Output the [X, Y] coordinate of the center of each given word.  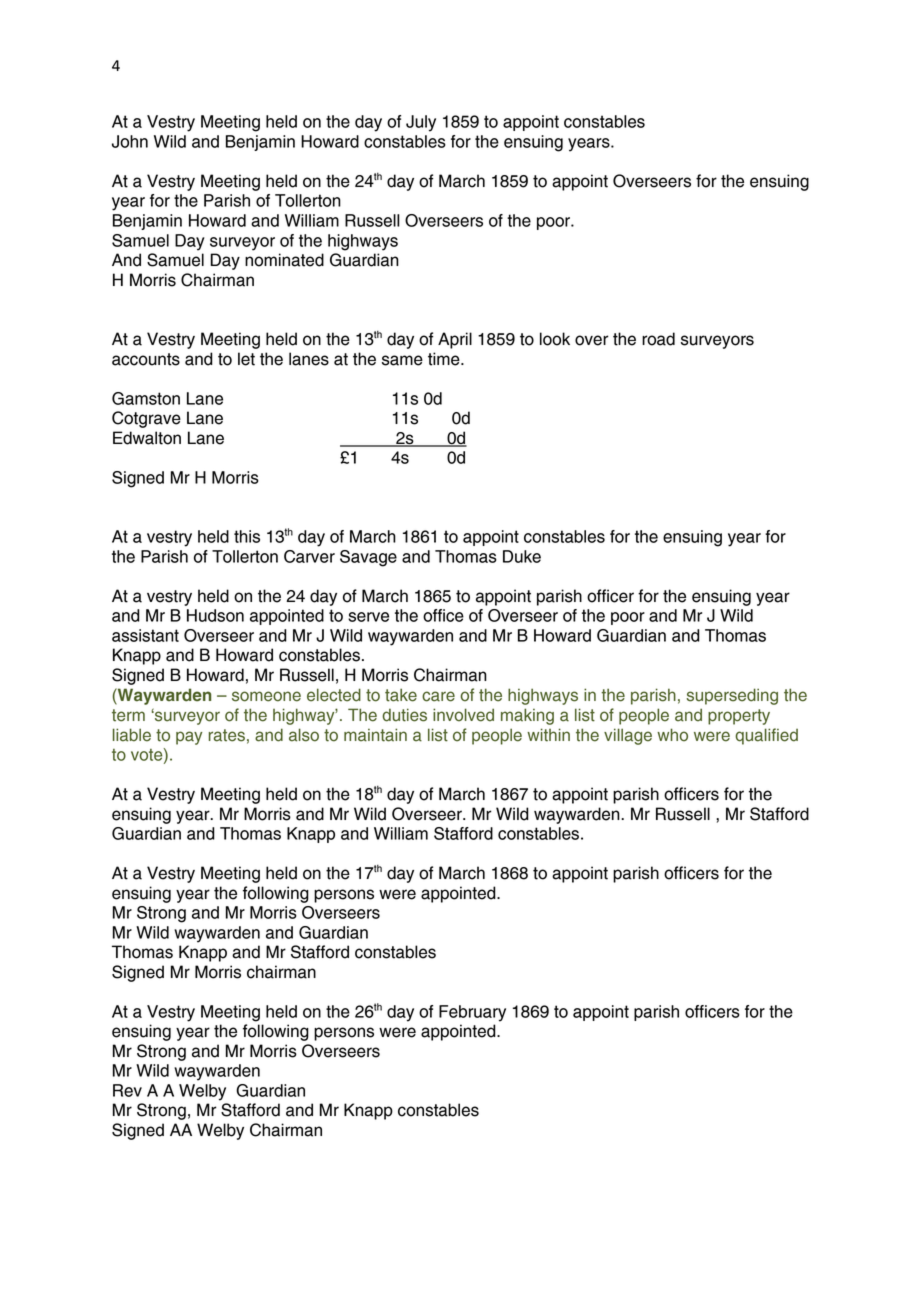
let [246, 359]
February [472, 1013]
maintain [375, 735]
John [130, 141]
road [658, 339]
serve [368, 617]
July [421, 123]
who [672, 735]
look [555, 339]
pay [189, 738]
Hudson [215, 615]
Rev [127, 1090]
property [739, 717]
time [445, 359]
